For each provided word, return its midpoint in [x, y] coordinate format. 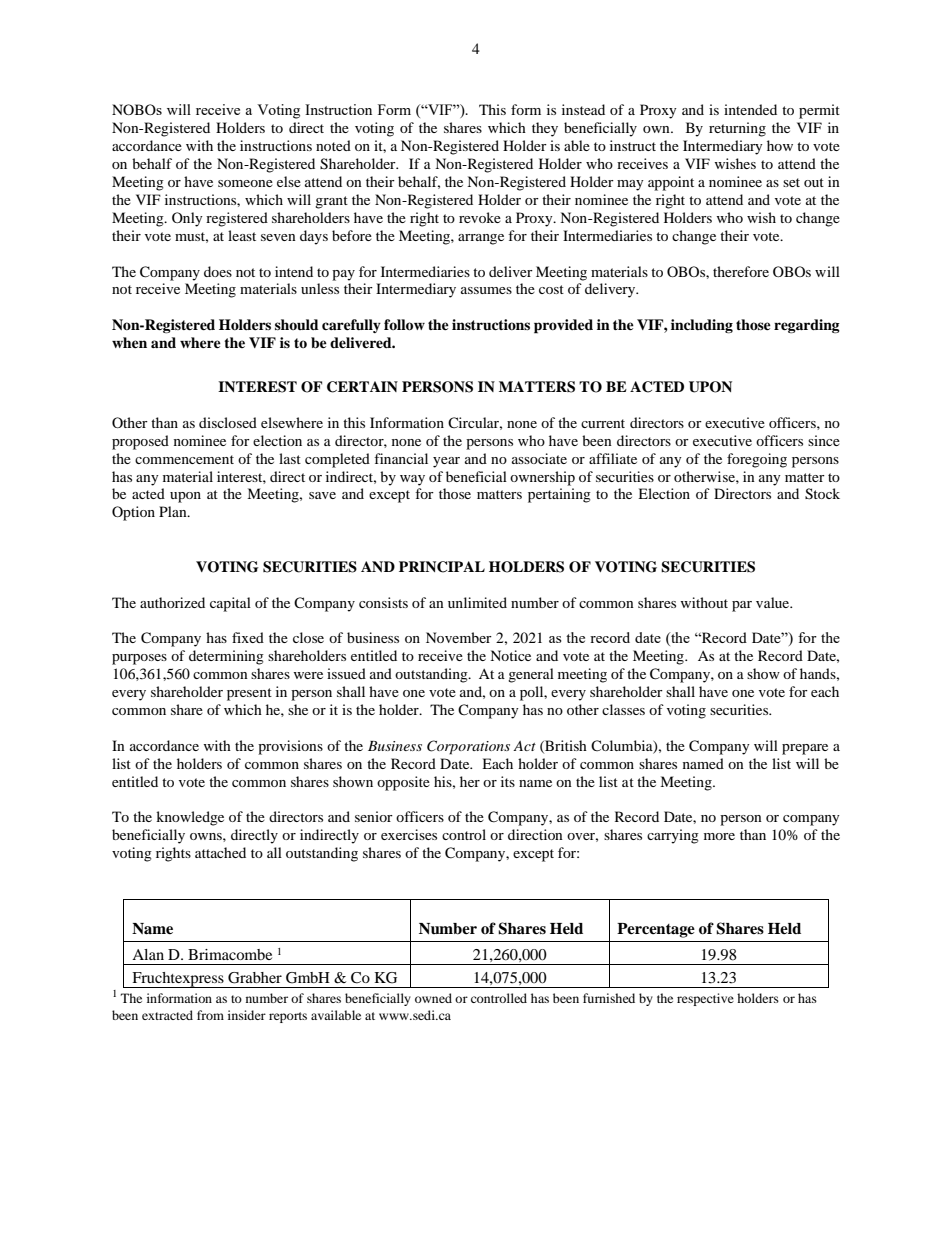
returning [737, 129]
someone [245, 183]
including [702, 326]
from [210, 1015]
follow [404, 325]
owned [433, 998]
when [129, 342]
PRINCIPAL [442, 567]
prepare [805, 749]
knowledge [190, 818]
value [774, 602]
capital [230, 604]
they [545, 129]
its [508, 781]
